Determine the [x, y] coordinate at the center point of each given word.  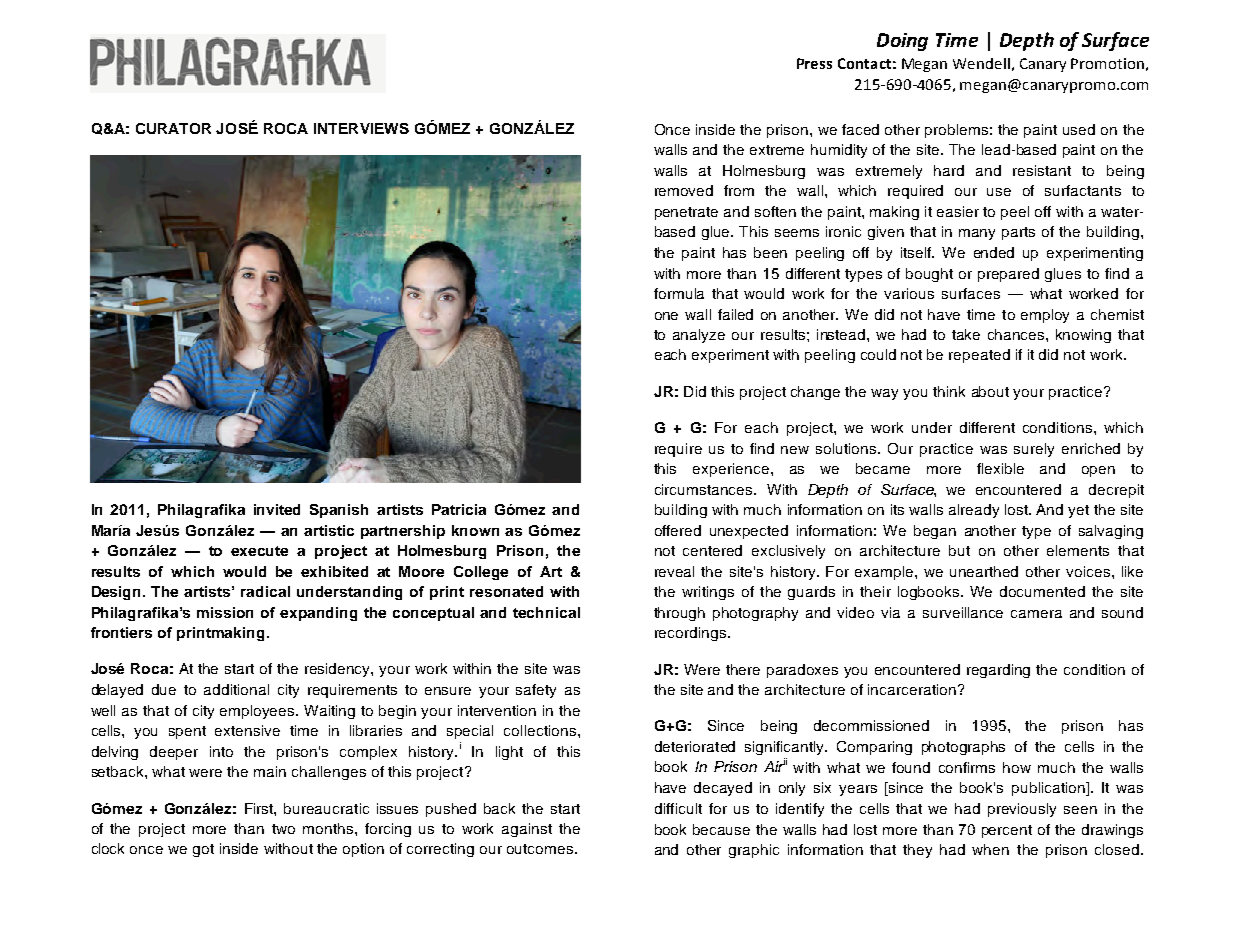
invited [277, 509]
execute [259, 551]
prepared [1008, 275]
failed [735, 314]
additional [236, 689]
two [283, 829]
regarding [998, 671]
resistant [1042, 170]
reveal [674, 571]
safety [536, 691]
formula [679, 293]
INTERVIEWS [361, 128]
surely [1034, 450]
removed [684, 190]
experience [731, 470]
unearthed [984, 571]
